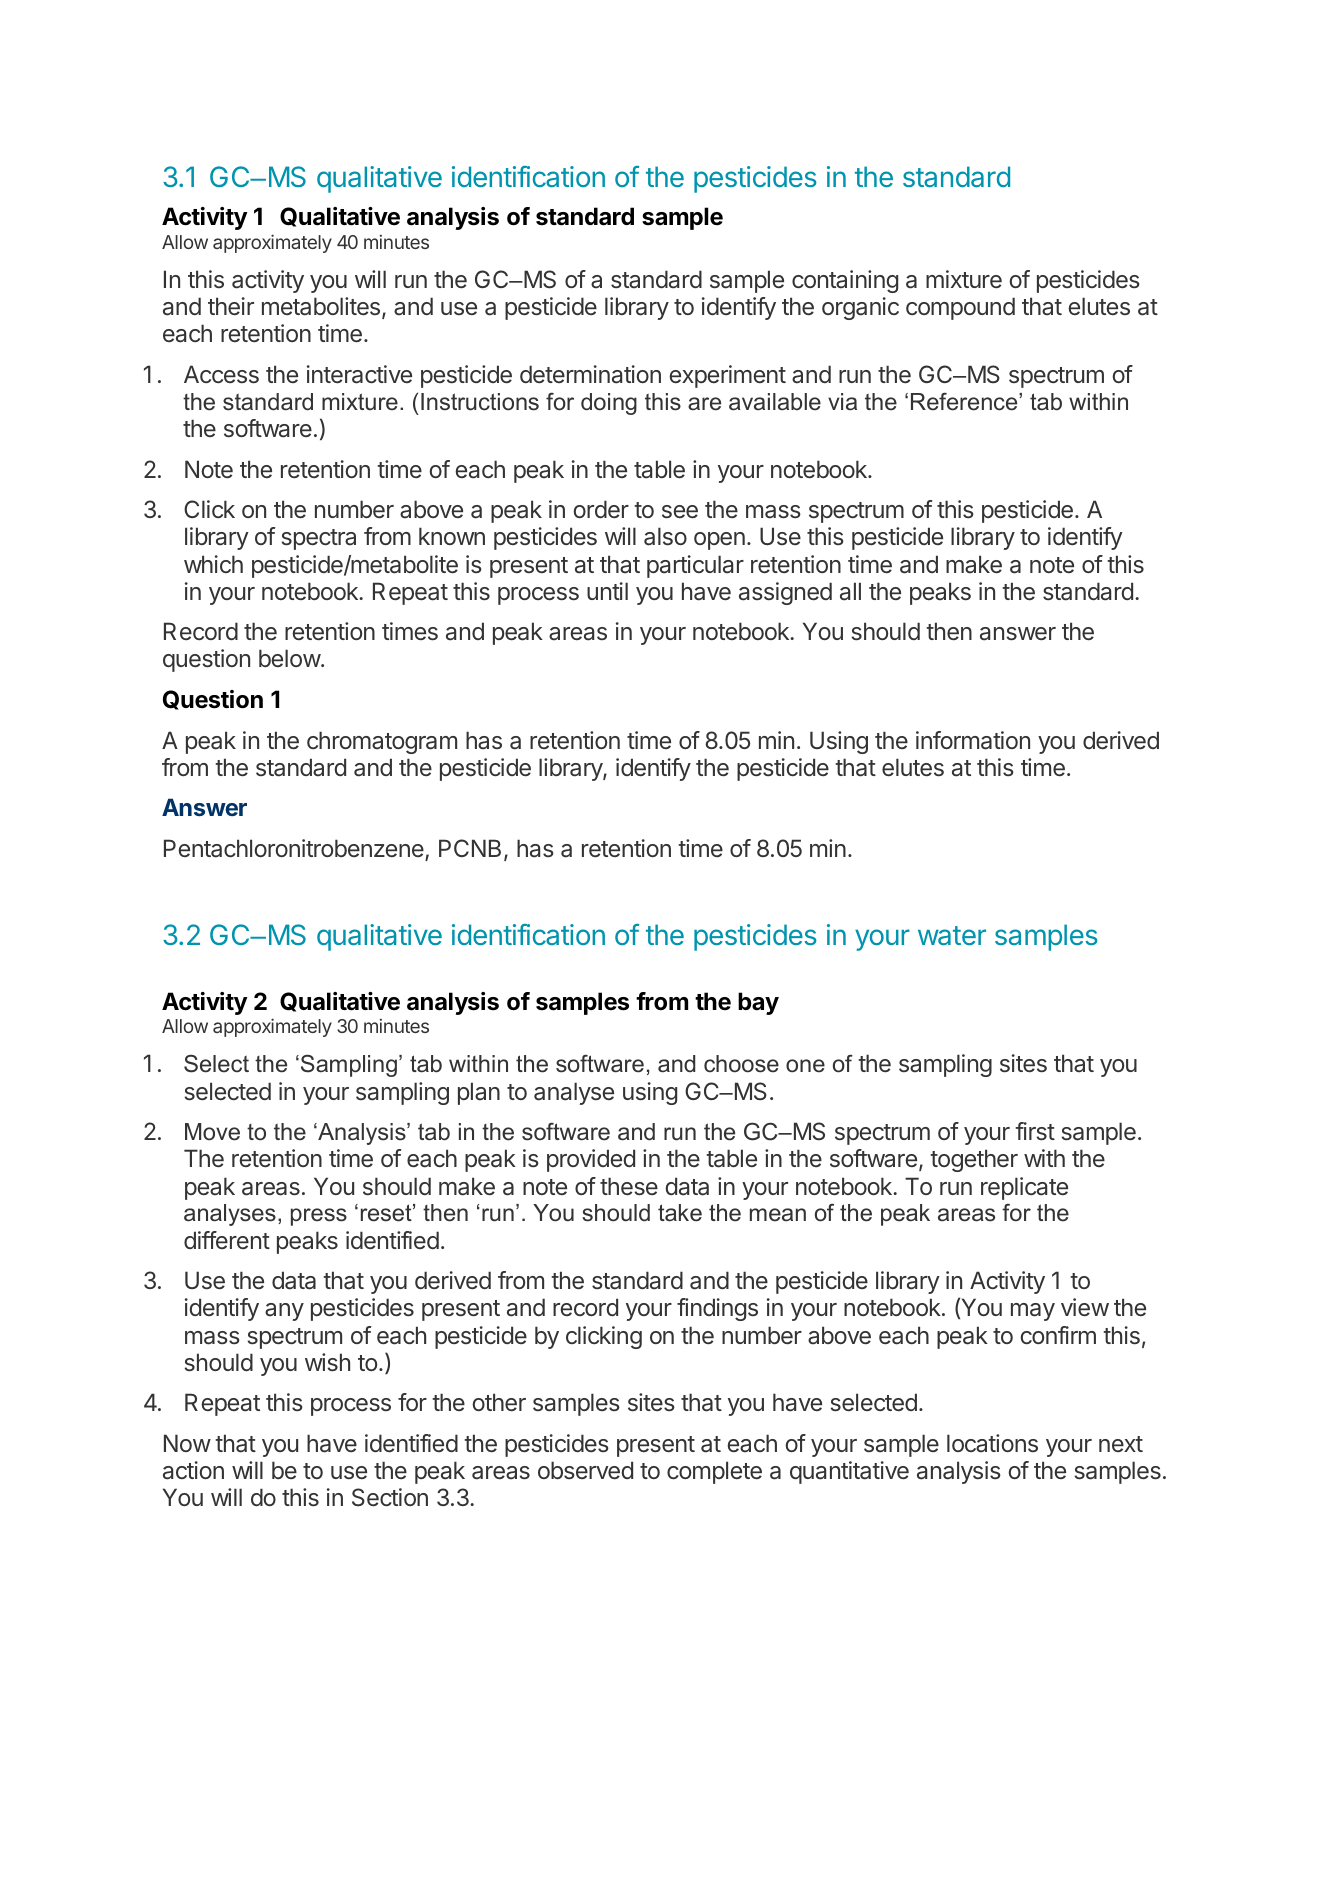 This screenshot has height=1891, width=1337. I want to click on bay, so click(758, 1003).
